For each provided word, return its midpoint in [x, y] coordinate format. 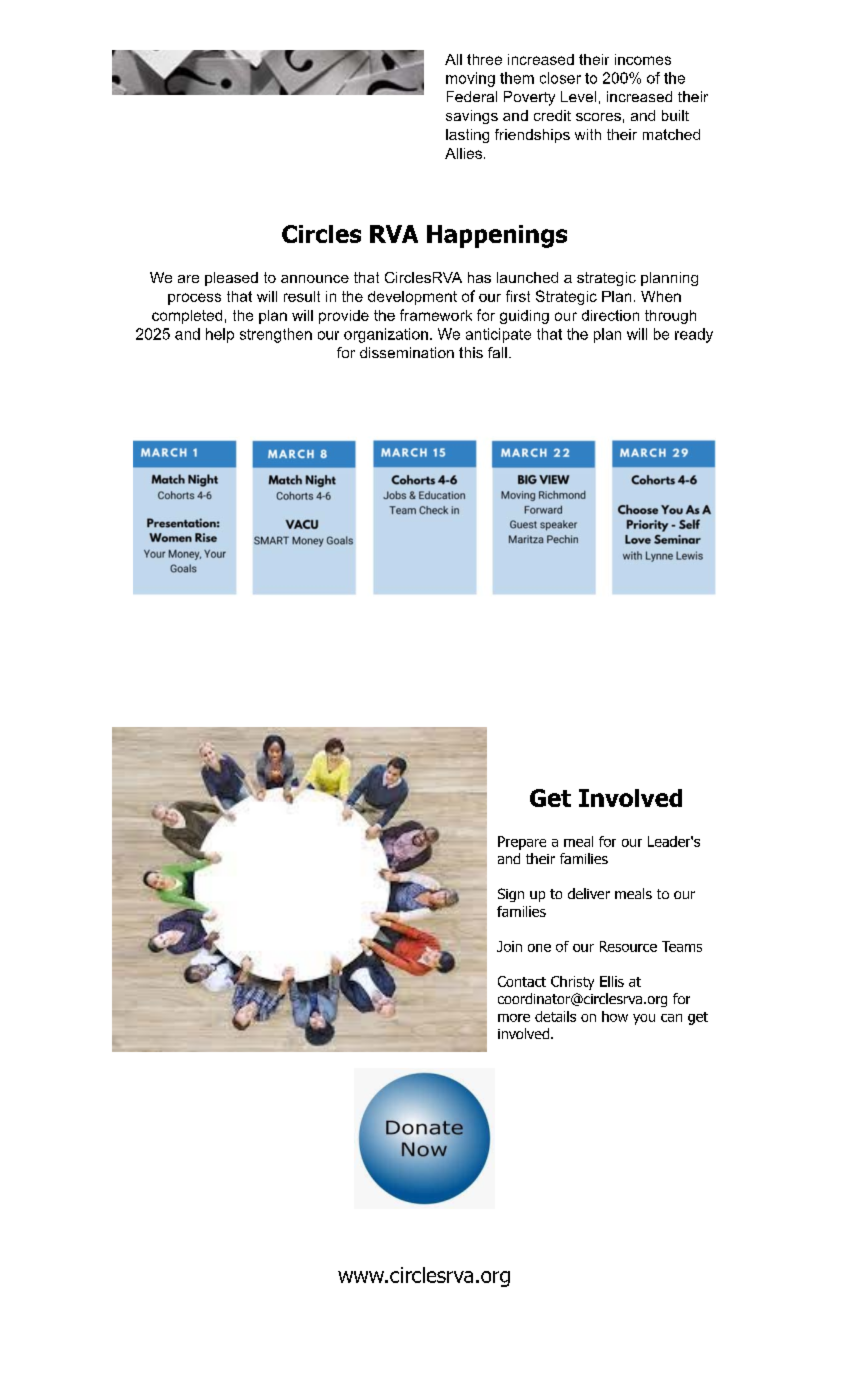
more [514, 1018]
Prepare [522, 843]
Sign [511, 895]
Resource [628, 946]
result [302, 296]
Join [509, 946]
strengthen [276, 335]
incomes [643, 59]
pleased [231, 279]
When [661, 296]
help [220, 335]
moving [470, 79]
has [479, 277]
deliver [589, 893]
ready [694, 335]
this [471, 352]
